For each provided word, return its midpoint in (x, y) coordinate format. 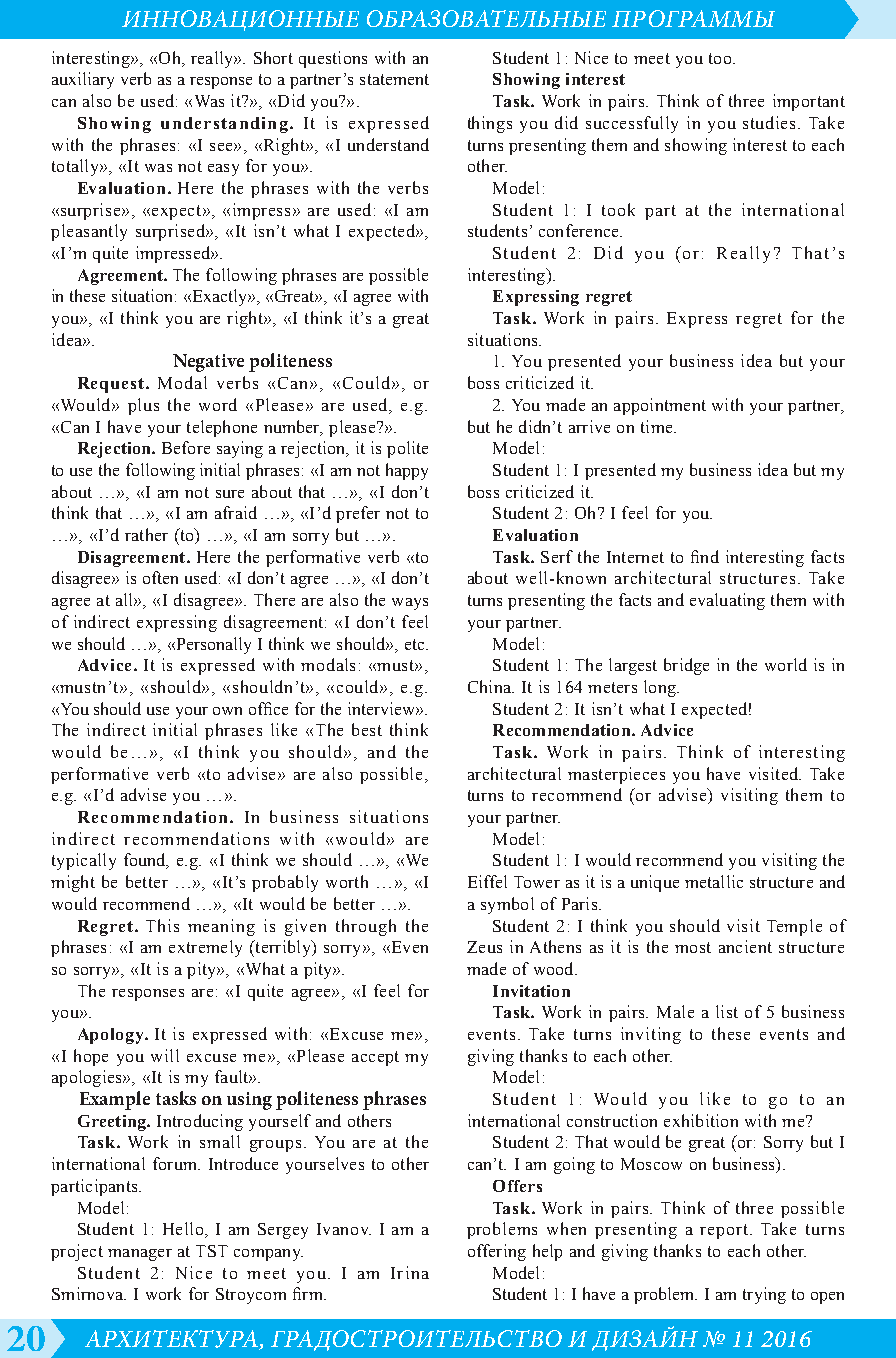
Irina (410, 1272)
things (490, 124)
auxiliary (83, 80)
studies (771, 122)
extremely (205, 948)
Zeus (484, 947)
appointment (660, 406)
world (786, 664)
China (490, 686)
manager (140, 1255)
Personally (212, 645)
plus (143, 406)
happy (407, 471)
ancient (745, 946)
